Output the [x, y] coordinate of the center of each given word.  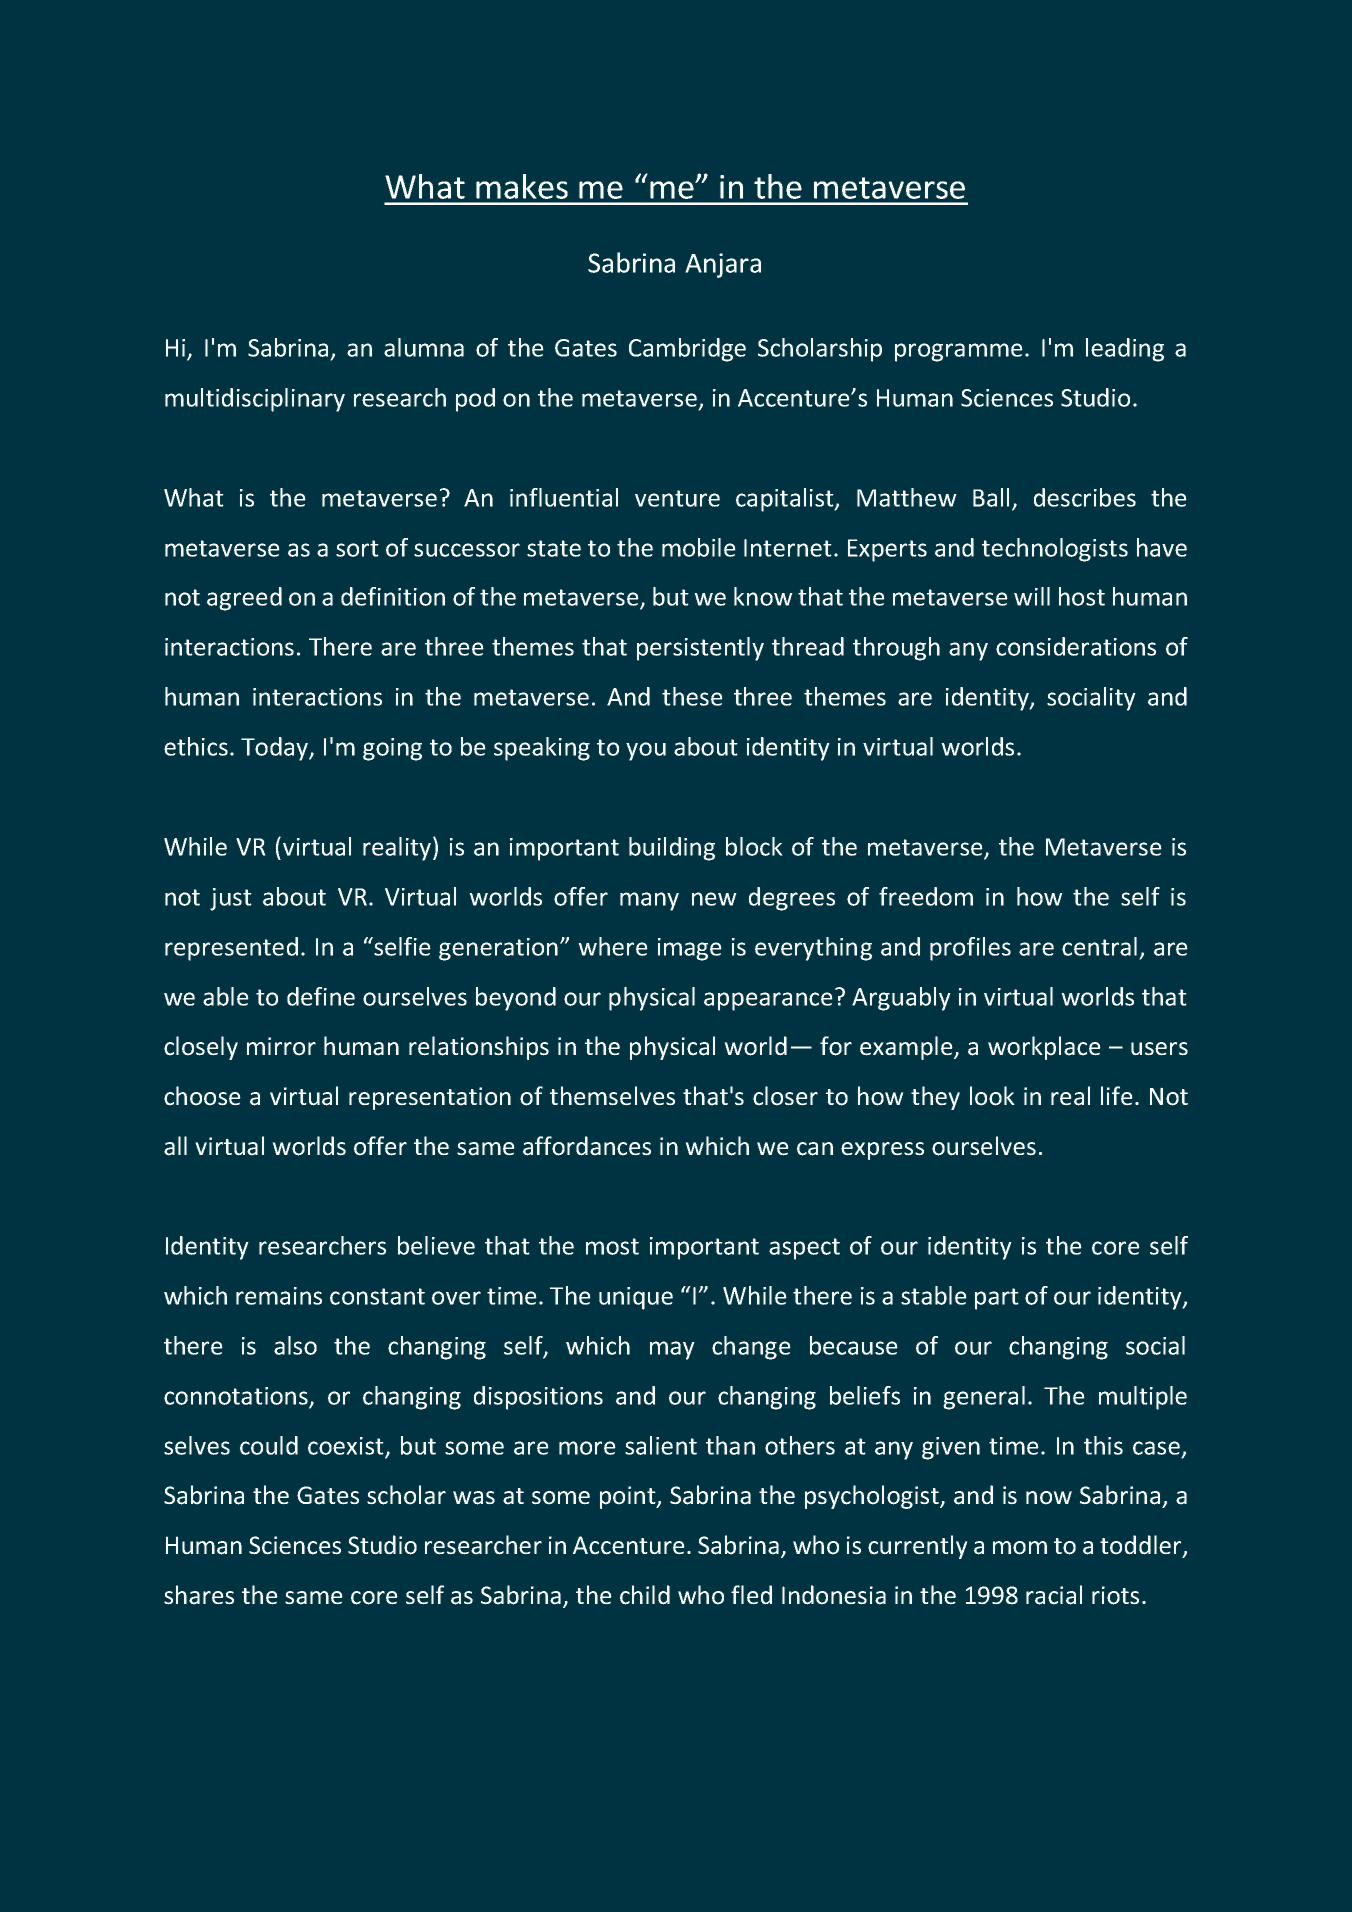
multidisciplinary [255, 400]
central [1099, 946]
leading [1125, 350]
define [321, 996]
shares [199, 1595]
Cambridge [687, 350]
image [690, 949]
